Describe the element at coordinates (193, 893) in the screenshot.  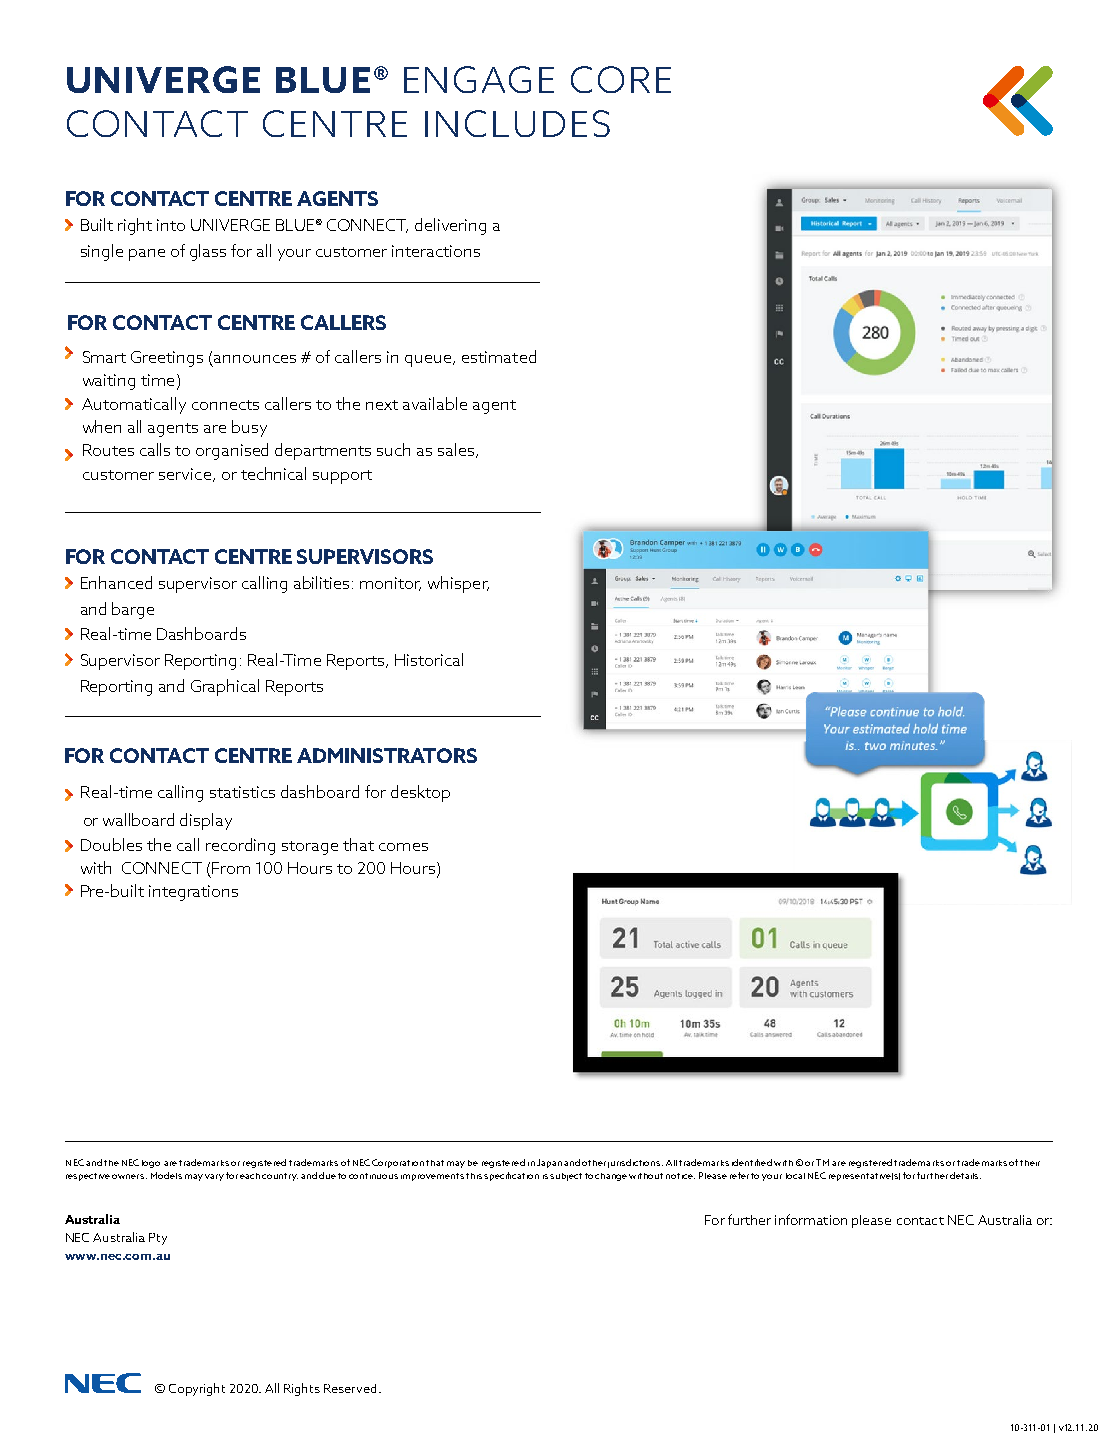
I see `integrations` at that location.
